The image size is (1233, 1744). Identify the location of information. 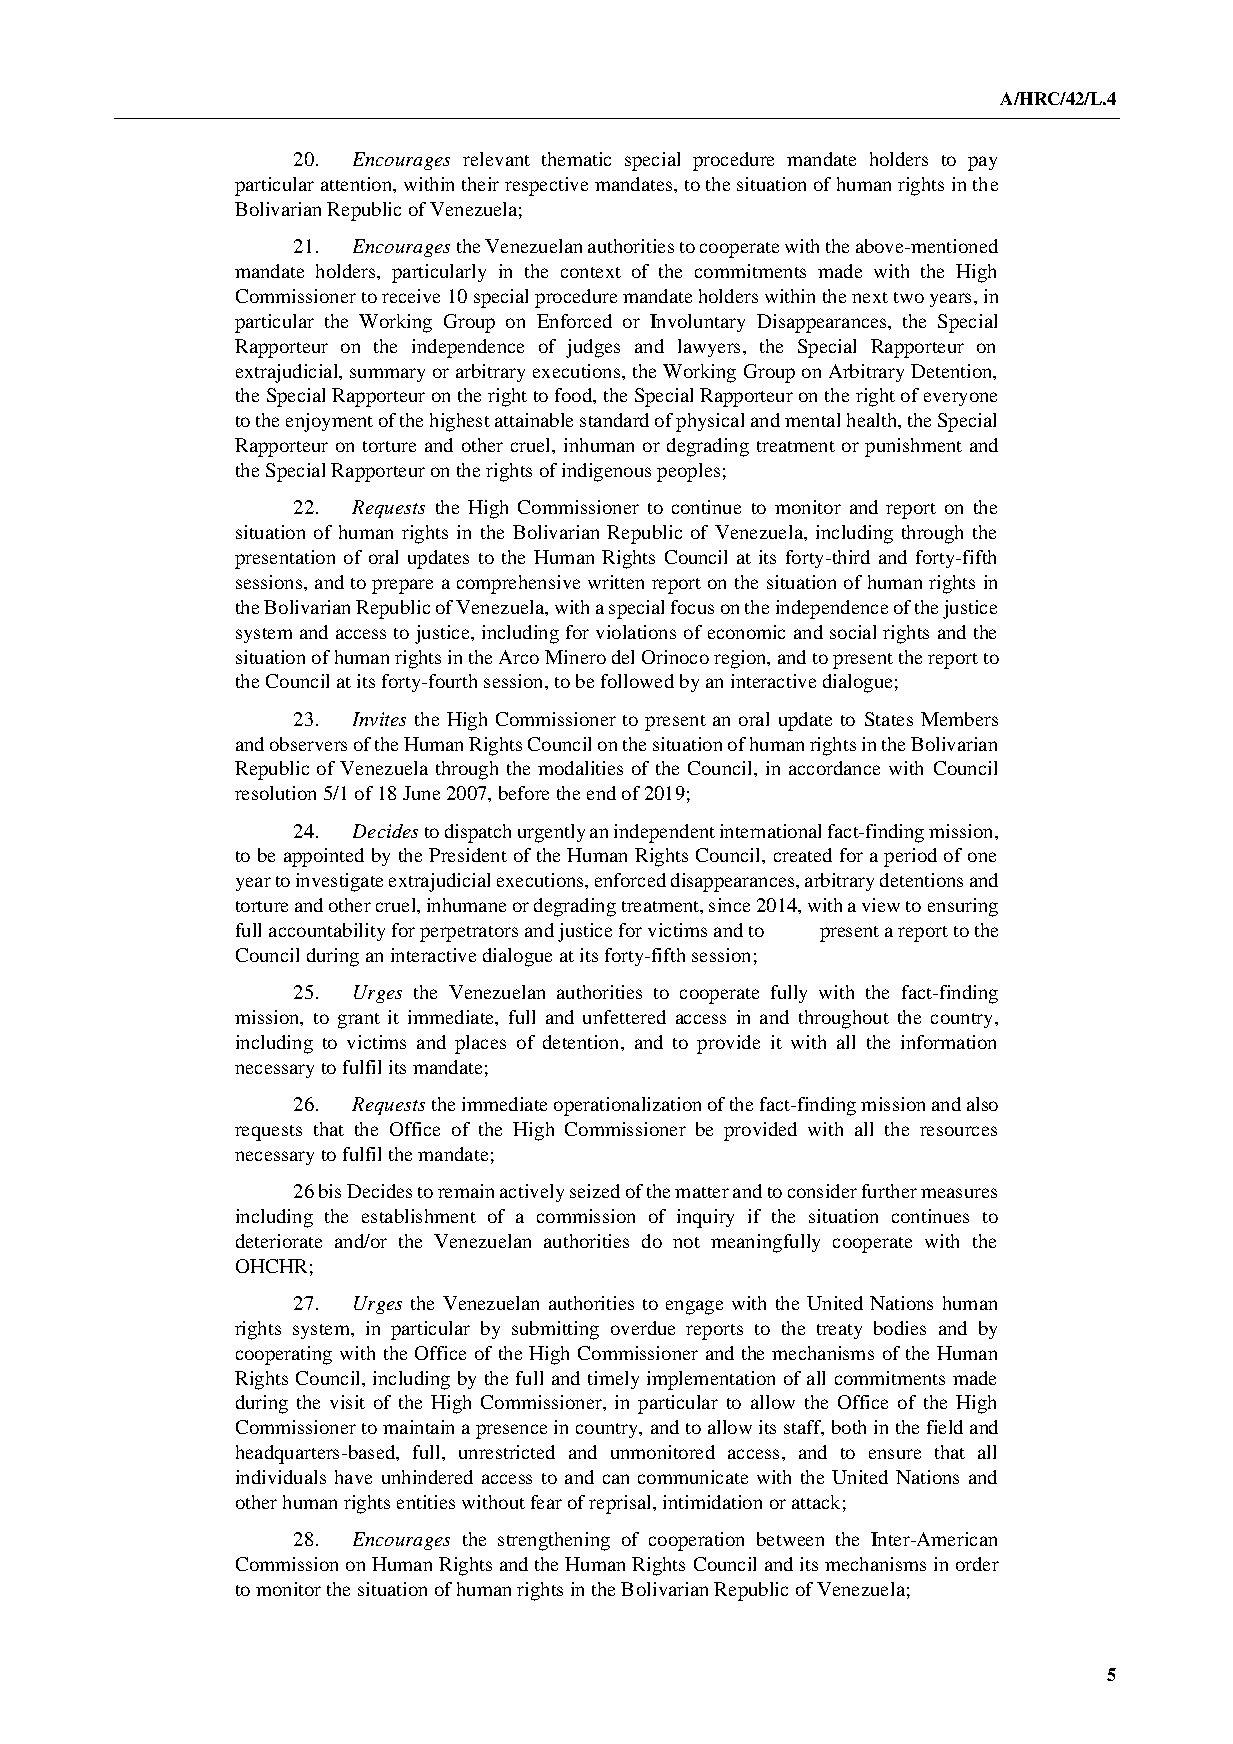
(948, 1042).
